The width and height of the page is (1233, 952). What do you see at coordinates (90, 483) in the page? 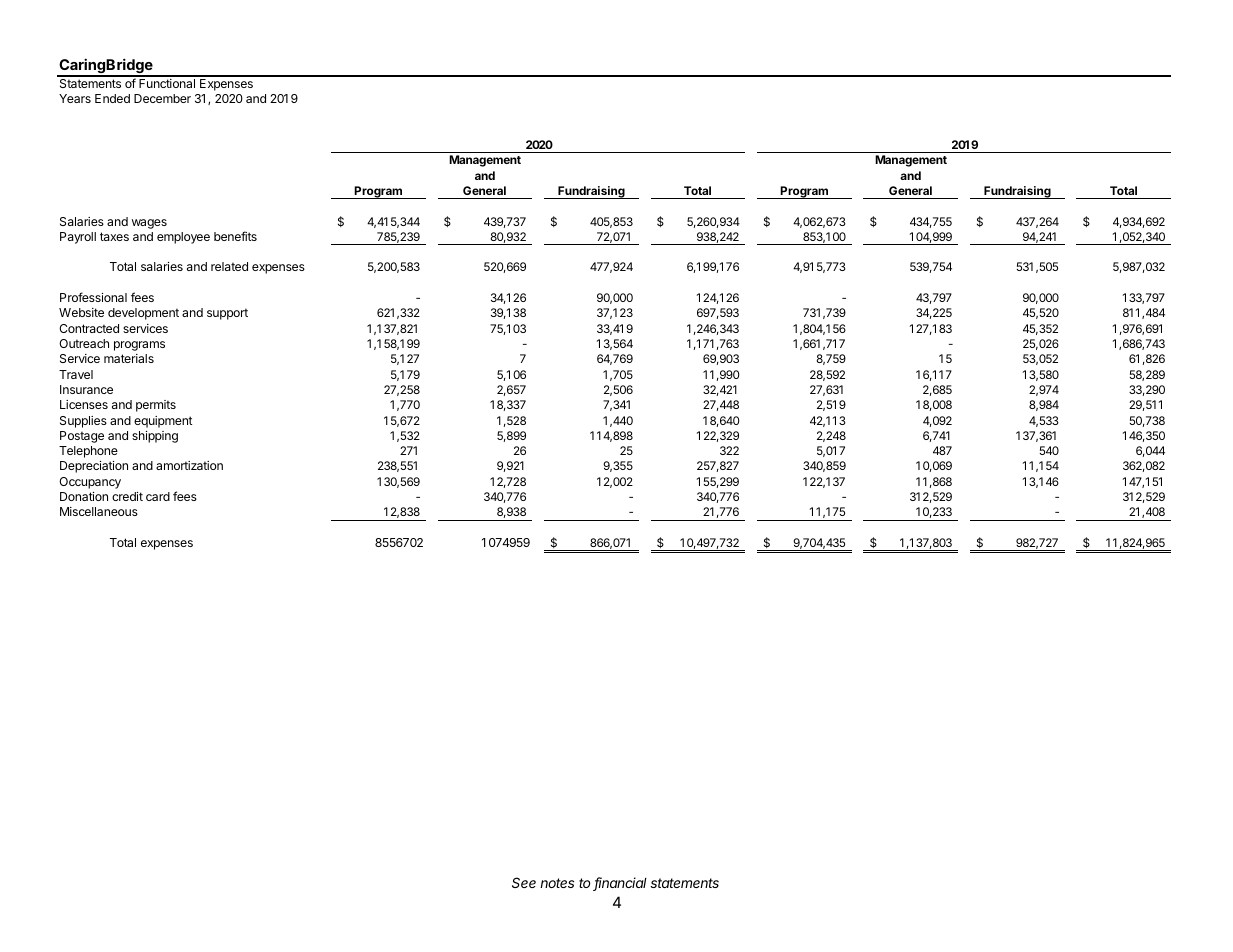
I see `Occupancy` at bounding box center [90, 483].
